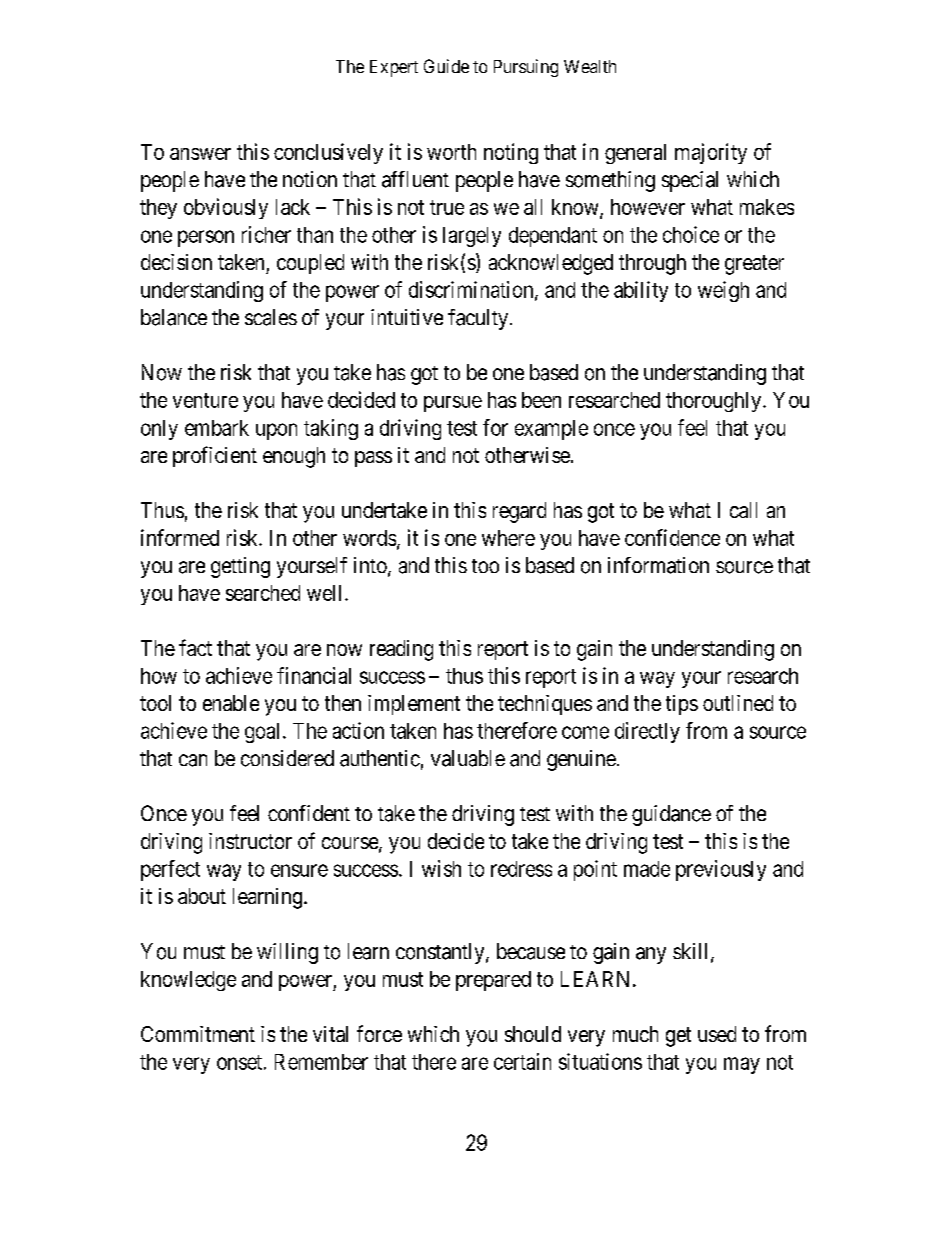  I want to click on call, so click(743, 510).
